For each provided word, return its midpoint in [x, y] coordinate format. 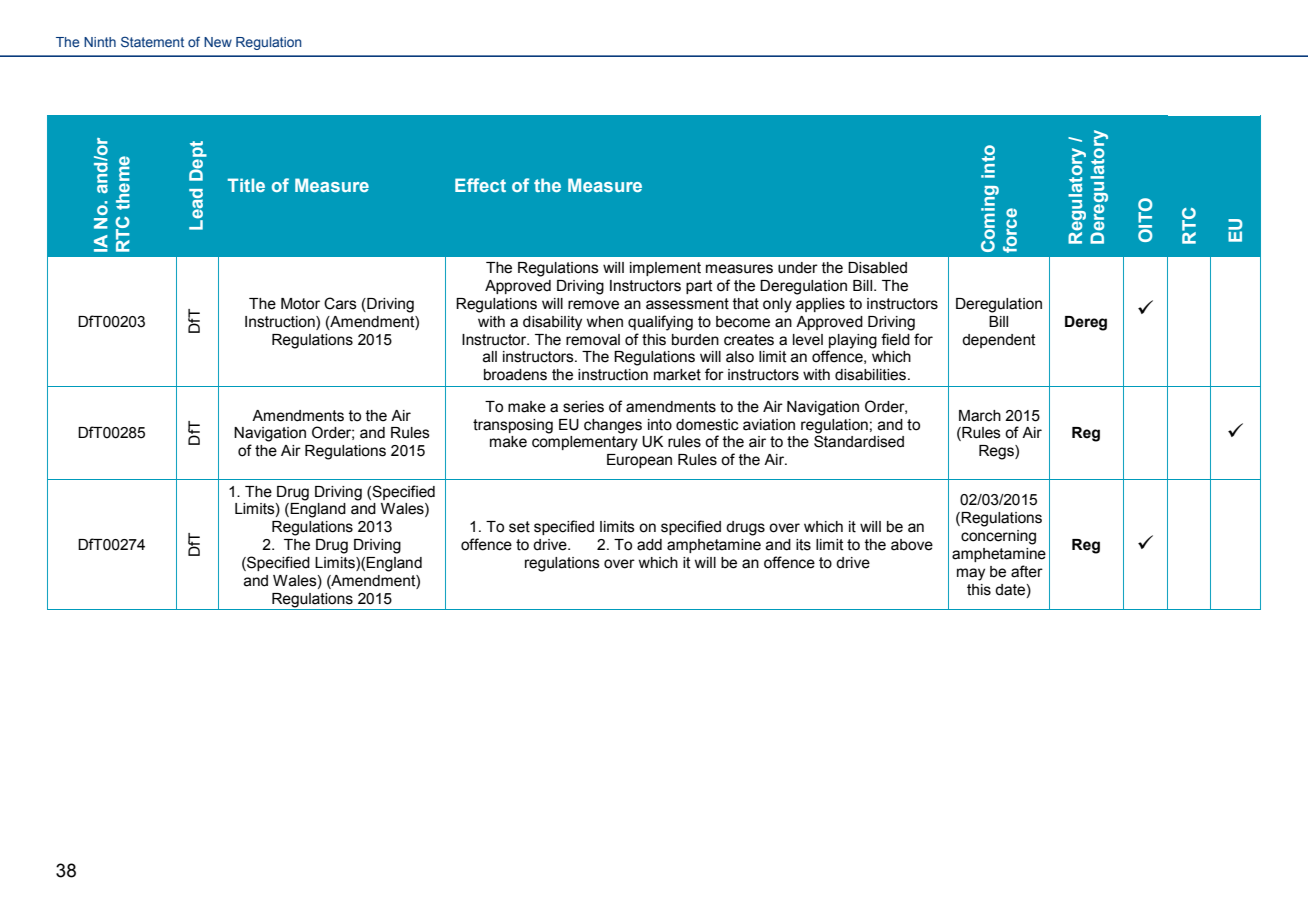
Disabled [877, 268]
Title [246, 185]
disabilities [872, 375]
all [490, 357]
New [218, 42]
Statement [152, 41]
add [649, 545]
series [583, 407]
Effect [480, 185]
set [519, 527]
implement [665, 269]
